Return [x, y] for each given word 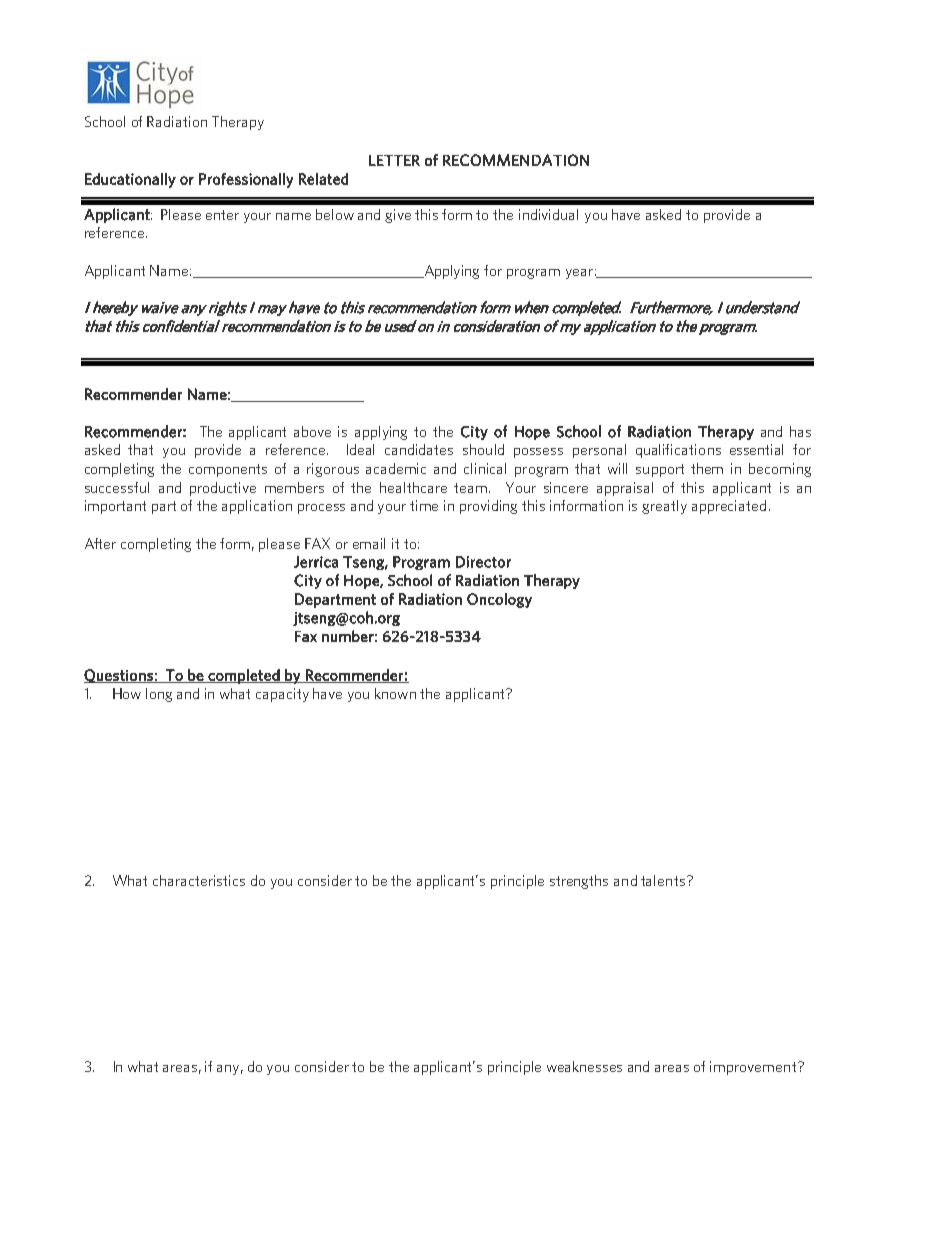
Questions [119, 676]
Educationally [130, 180]
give [398, 216]
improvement [754, 1068]
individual [548, 214]
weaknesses [584, 1066]
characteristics [199, 880]
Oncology [499, 600]
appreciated [729, 507]
